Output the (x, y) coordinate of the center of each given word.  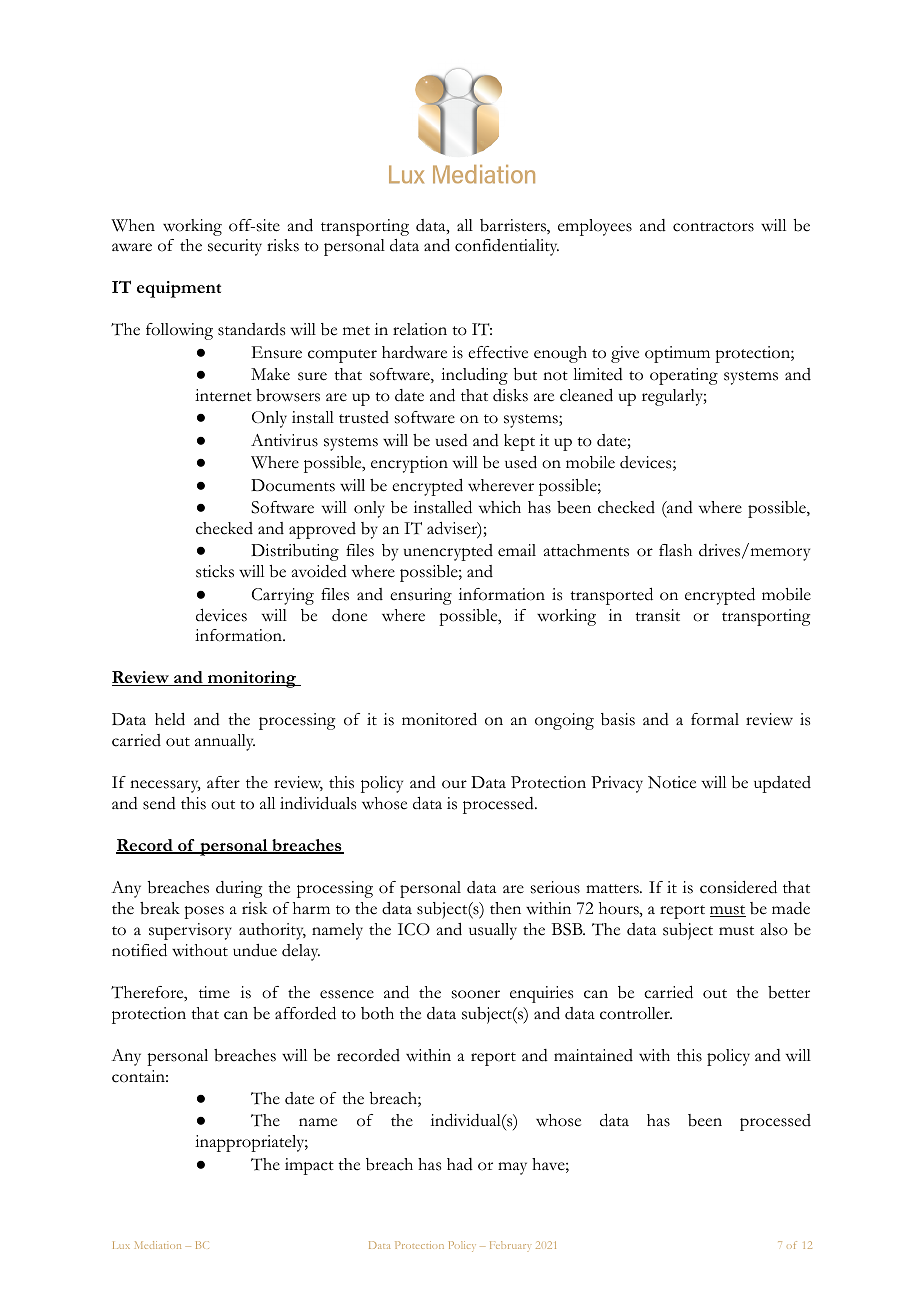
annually (225, 742)
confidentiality (507, 247)
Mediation (158, 1245)
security (235, 247)
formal (715, 719)
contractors (713, 227)
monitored (439, 719)
